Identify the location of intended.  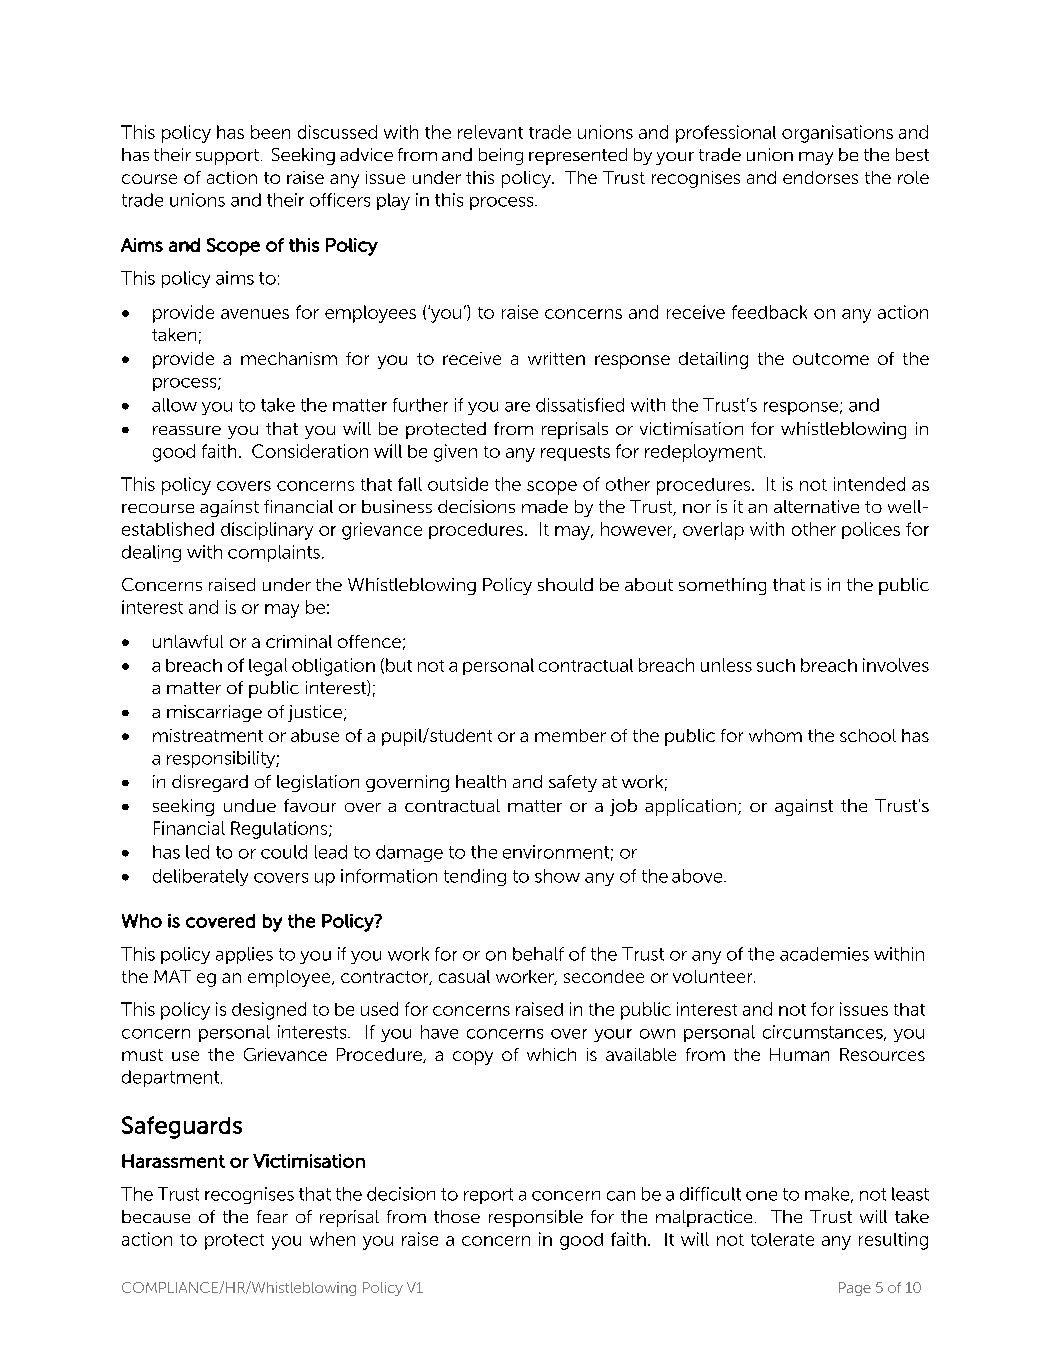
(869, 484).
